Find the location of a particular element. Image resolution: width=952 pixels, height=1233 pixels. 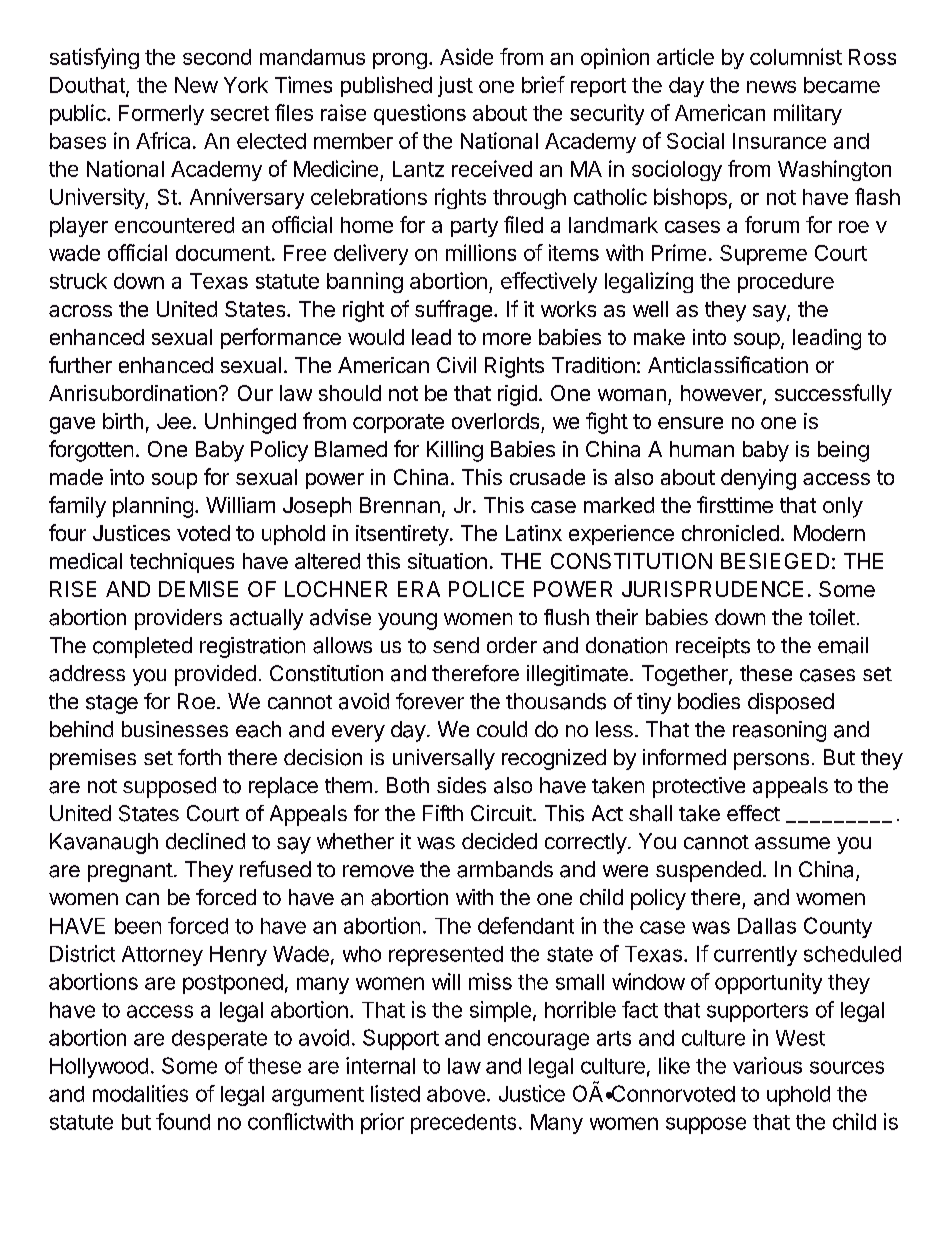

news is located at coordinates (771, 87).
